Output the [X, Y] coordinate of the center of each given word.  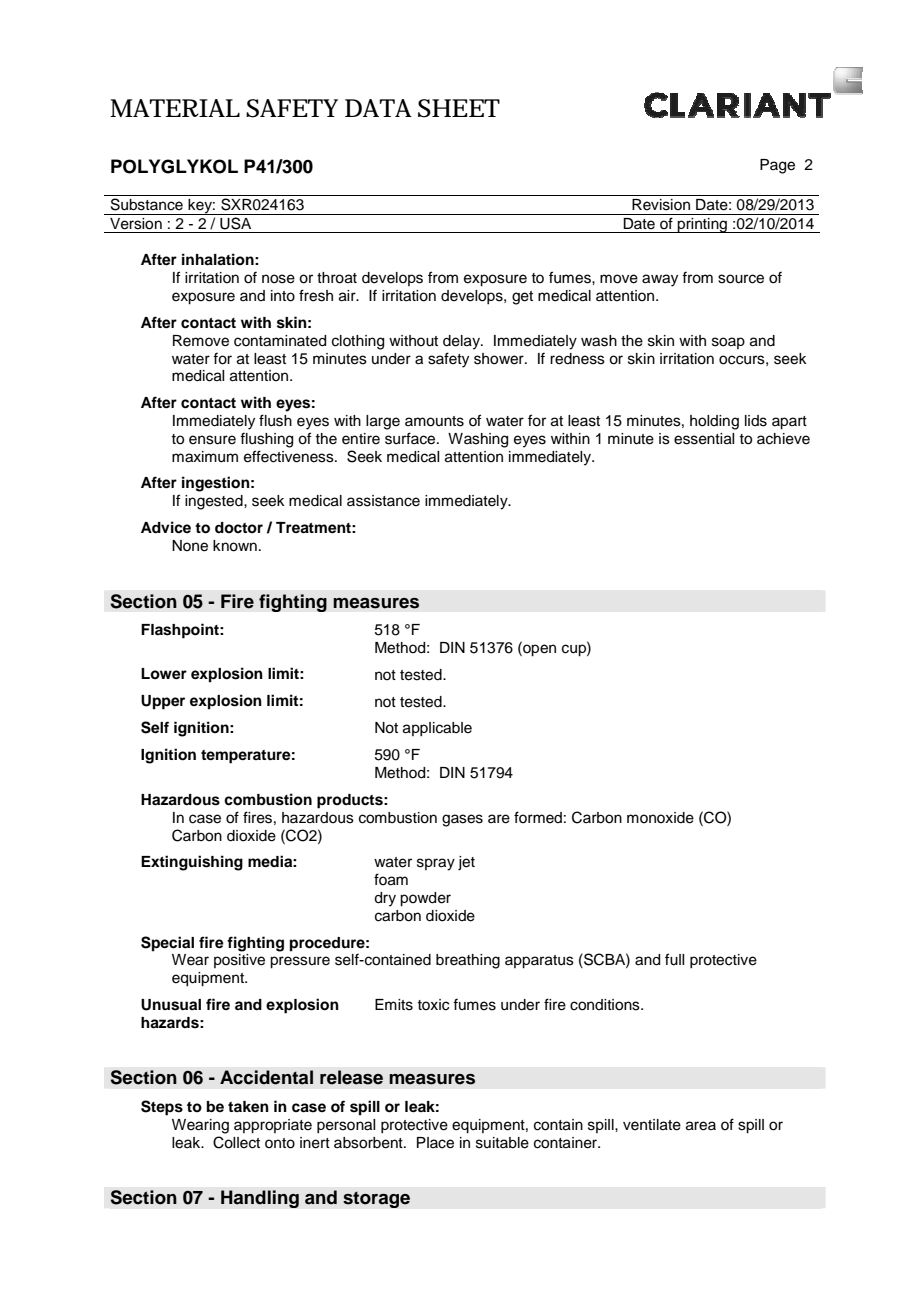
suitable [502, 1143]
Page [777, 166]
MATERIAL [175, 108]
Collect [236, 1142]
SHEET [459, 108]
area [701, 1126]
